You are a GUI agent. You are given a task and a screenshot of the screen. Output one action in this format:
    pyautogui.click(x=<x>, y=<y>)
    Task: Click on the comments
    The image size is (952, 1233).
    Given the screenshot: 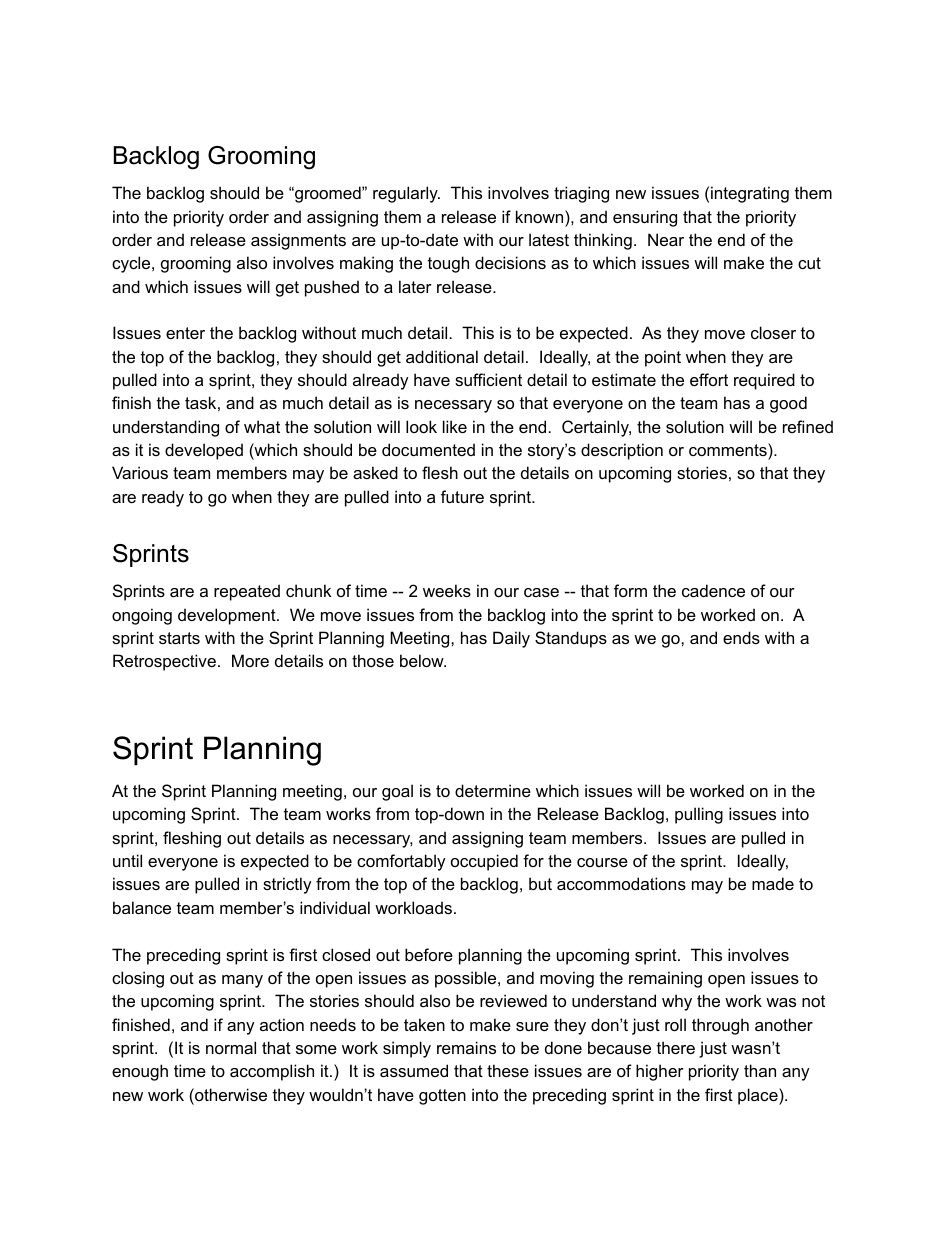 What is the action you would take?
    pyautogui.click(x=729, y=449)
